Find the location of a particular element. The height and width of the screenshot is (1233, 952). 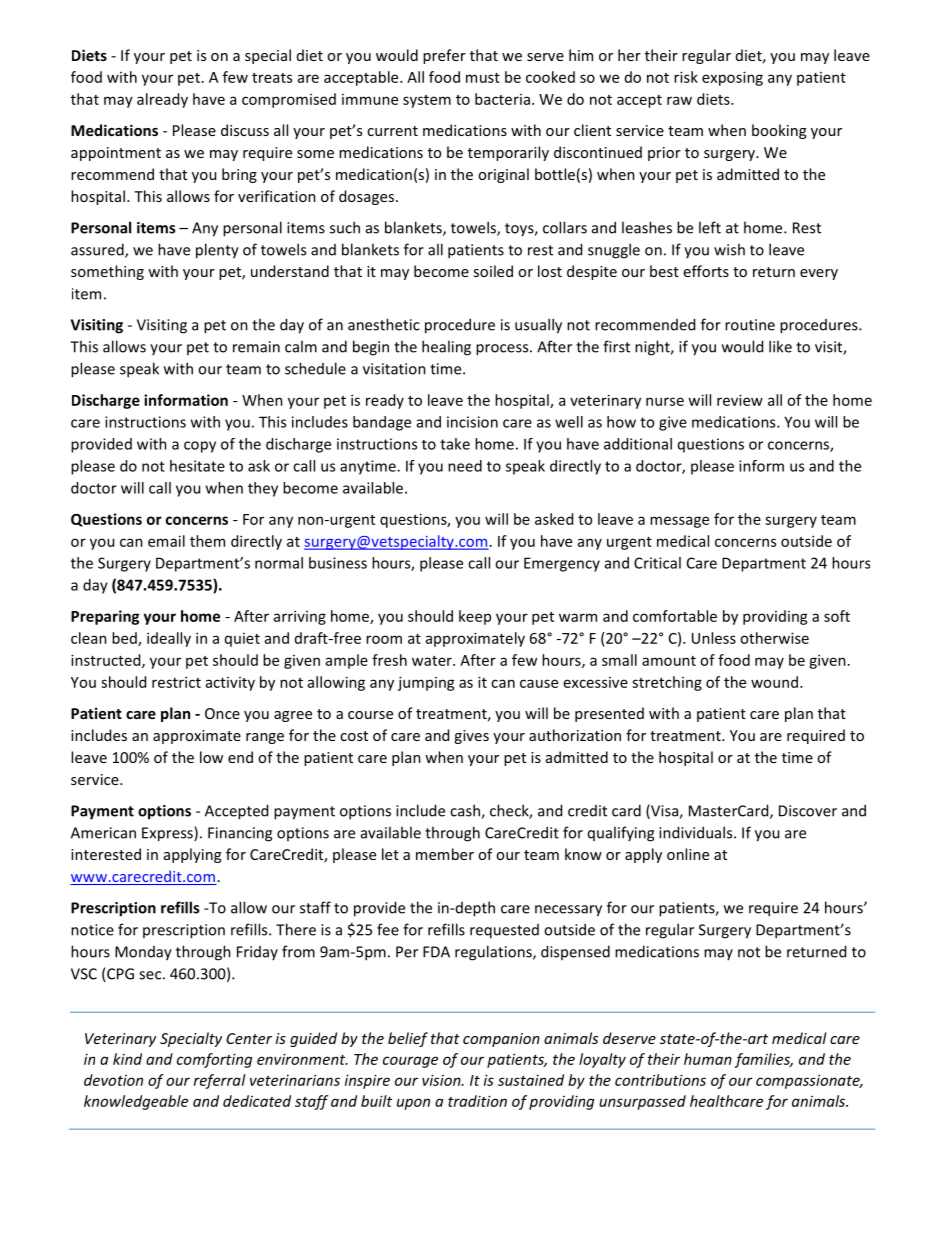

exposing is located at coordinates (732, 78).
